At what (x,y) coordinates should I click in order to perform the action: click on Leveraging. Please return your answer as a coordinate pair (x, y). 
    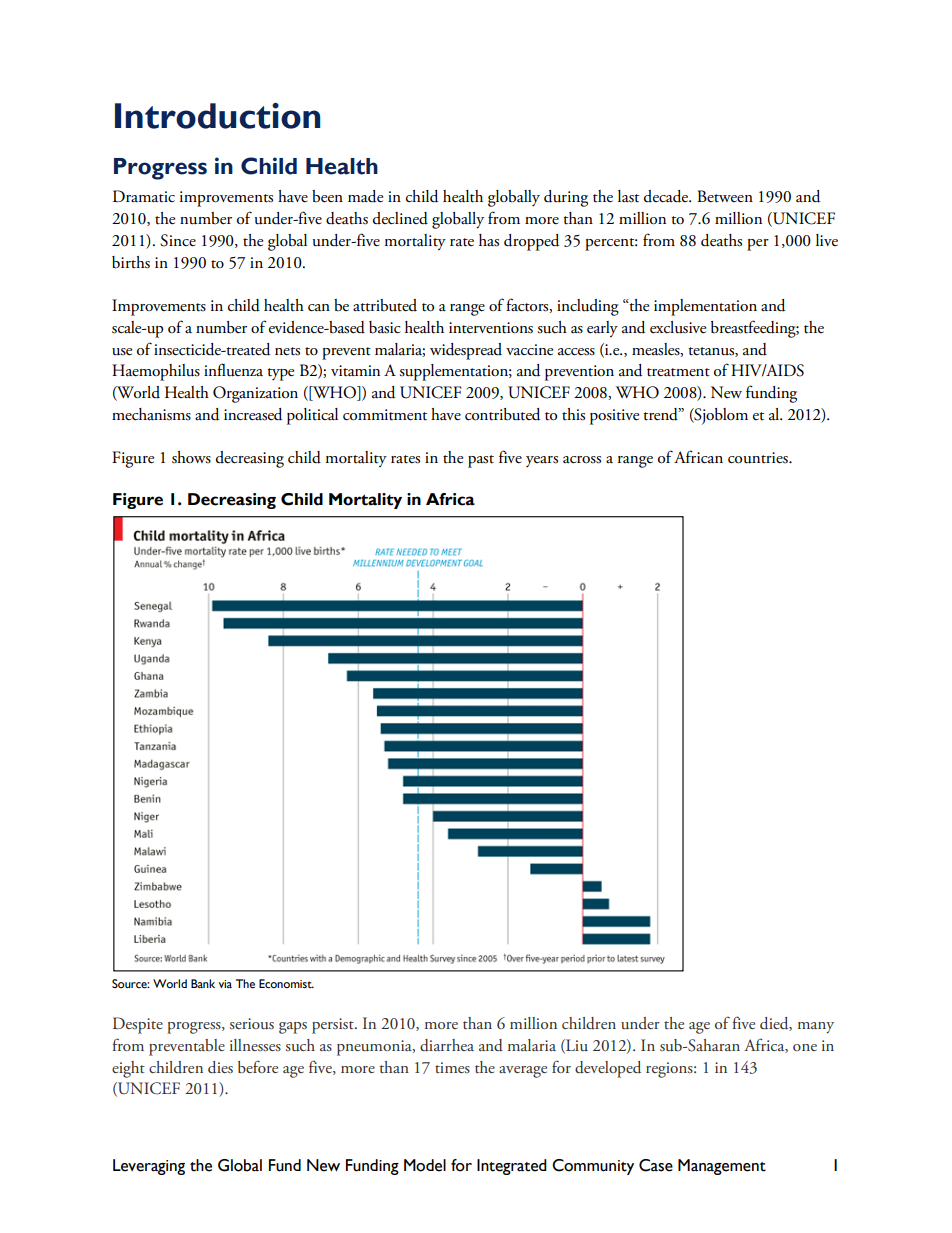
    Looking at the image, I should click on (149, 1167).
